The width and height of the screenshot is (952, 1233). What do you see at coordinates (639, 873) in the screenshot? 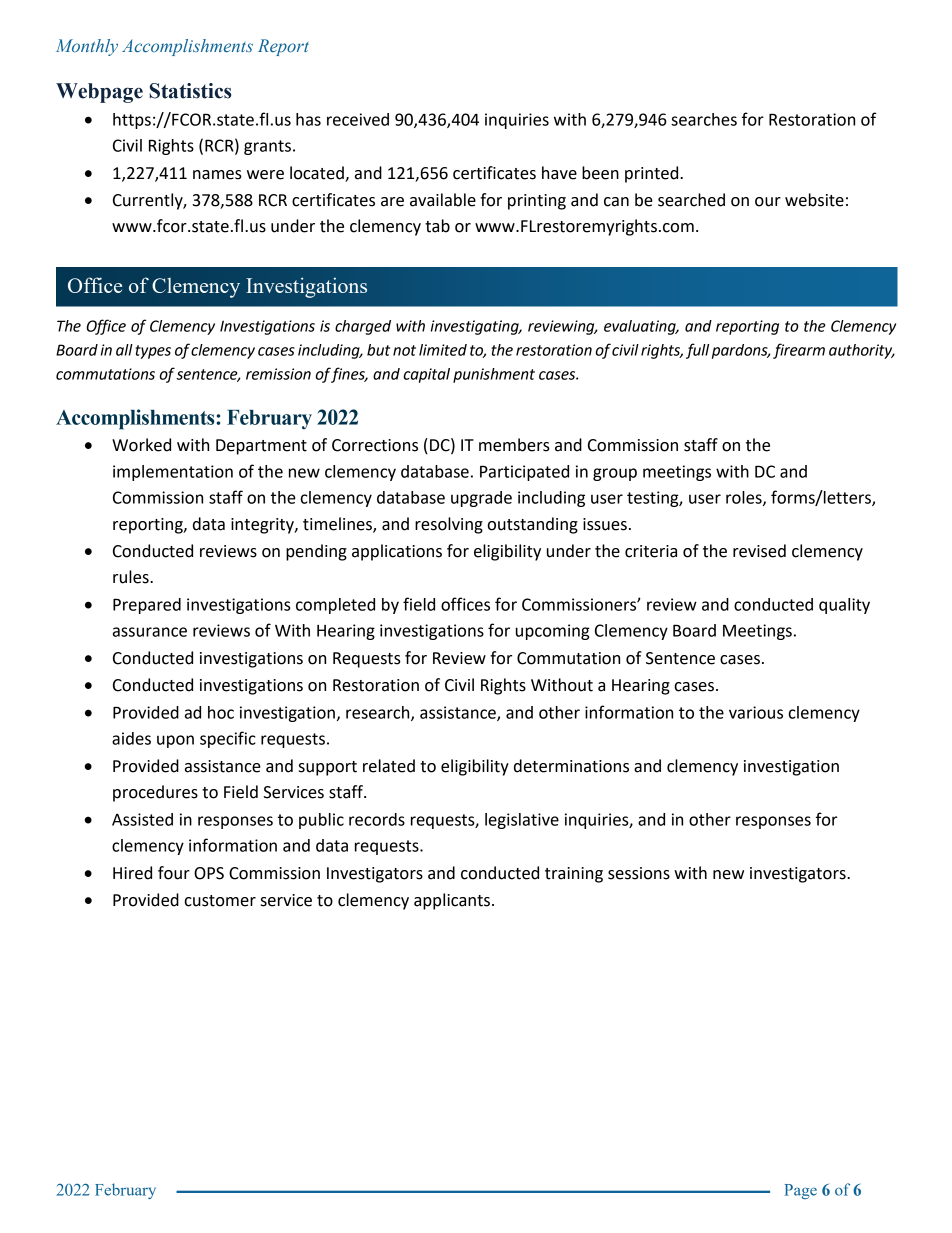
I see `sessions` at bounding box center [639, 873].
